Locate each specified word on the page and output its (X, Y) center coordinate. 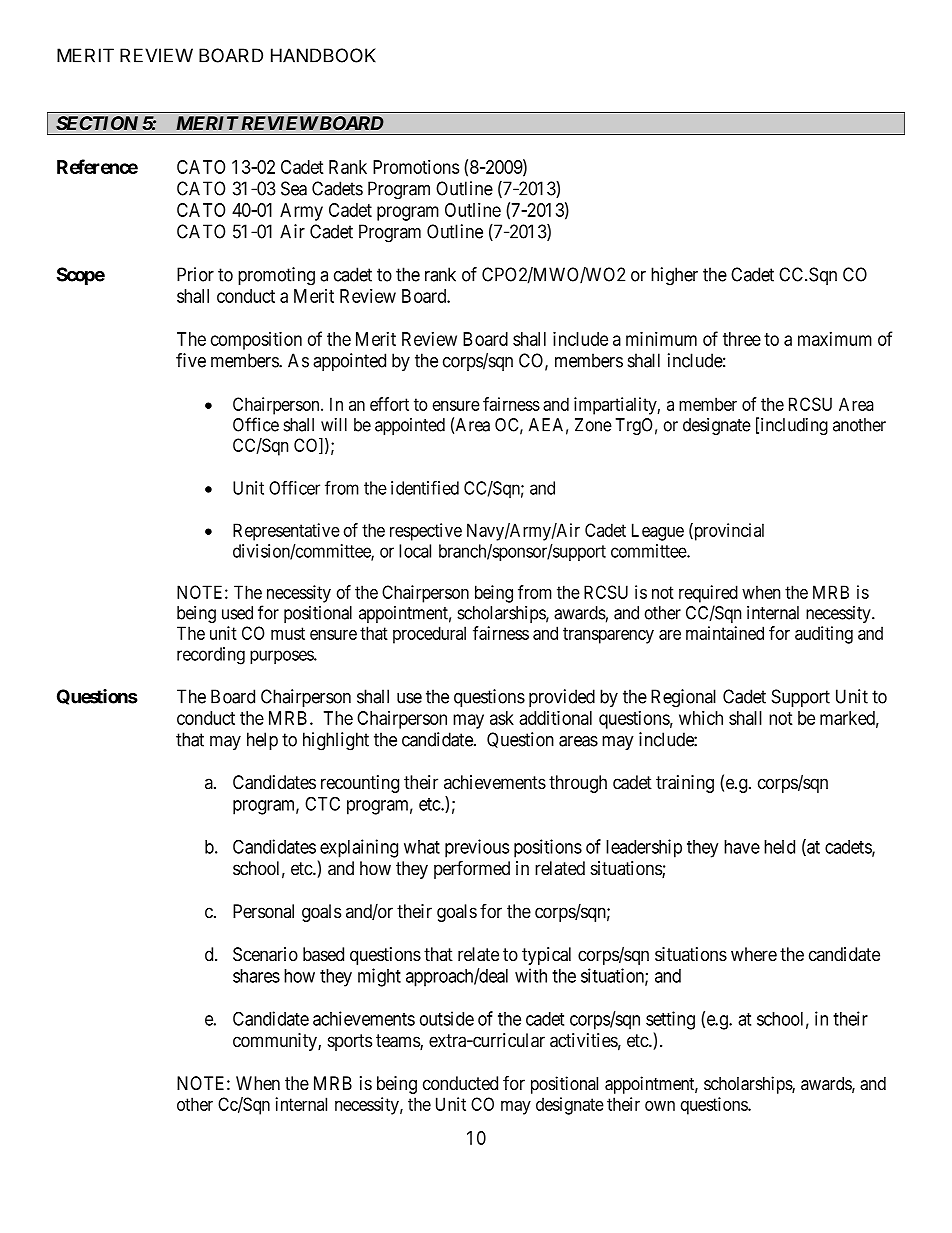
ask (502, 718)
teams (398, 1042)
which (701, 717)
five (191, 360)
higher (674, 276)
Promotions (416, 166)
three (742, 339)
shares (256, 976)
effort (389, 404)
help (262, 741)
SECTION (97, 123)
